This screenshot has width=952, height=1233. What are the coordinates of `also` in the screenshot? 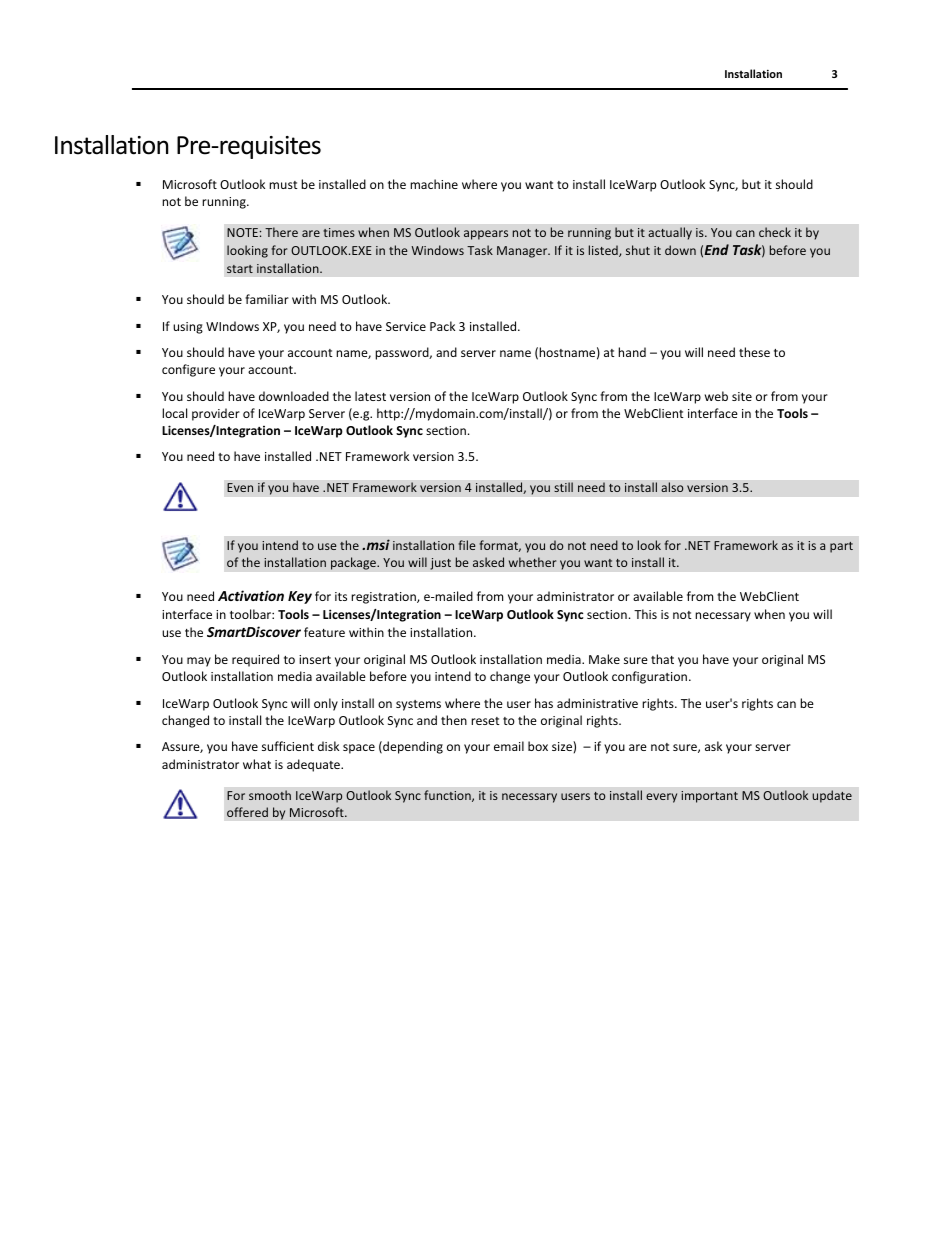 It's located at (672, 487).
